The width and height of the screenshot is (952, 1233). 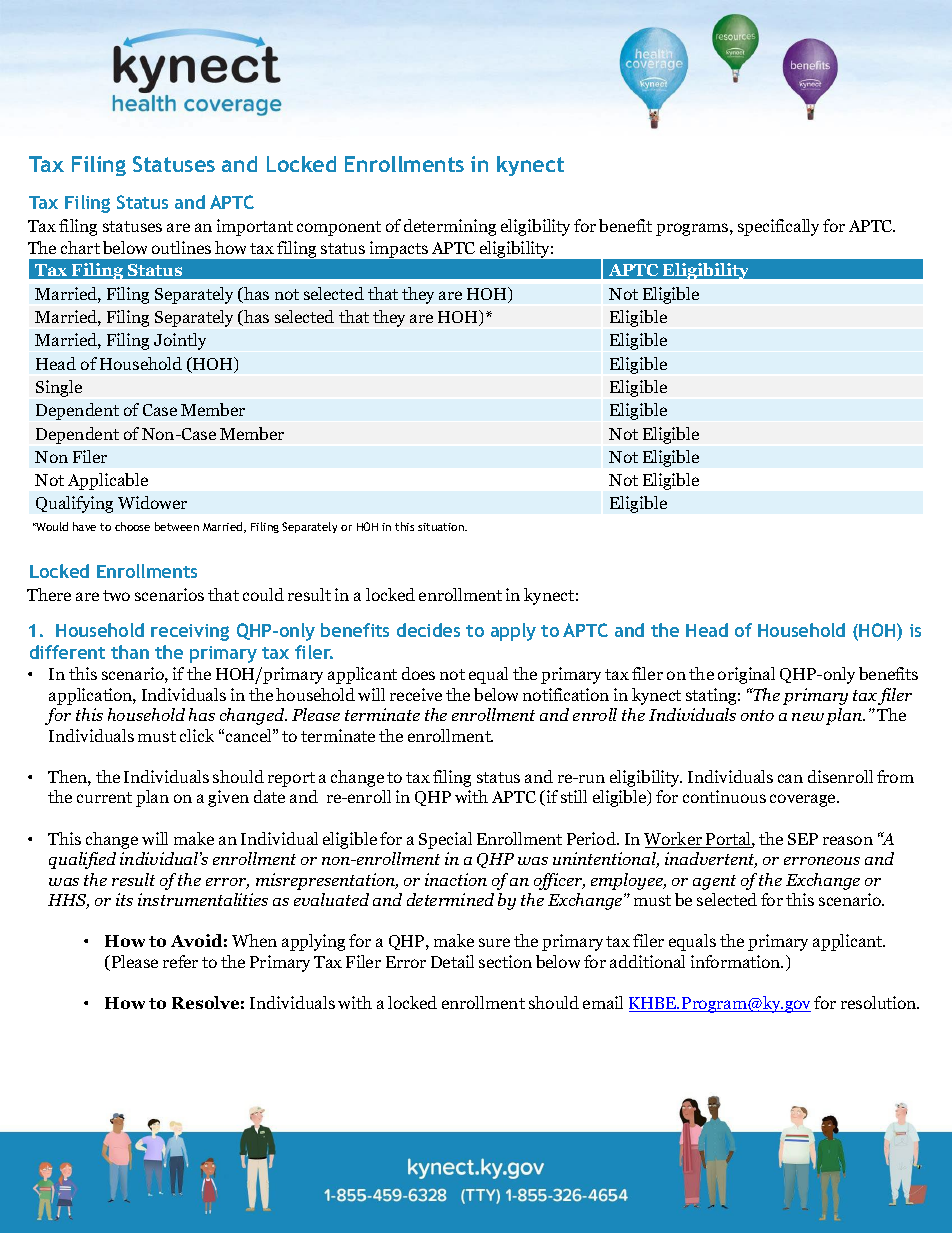 I want to click on refer, so click(x=180, y=961).
